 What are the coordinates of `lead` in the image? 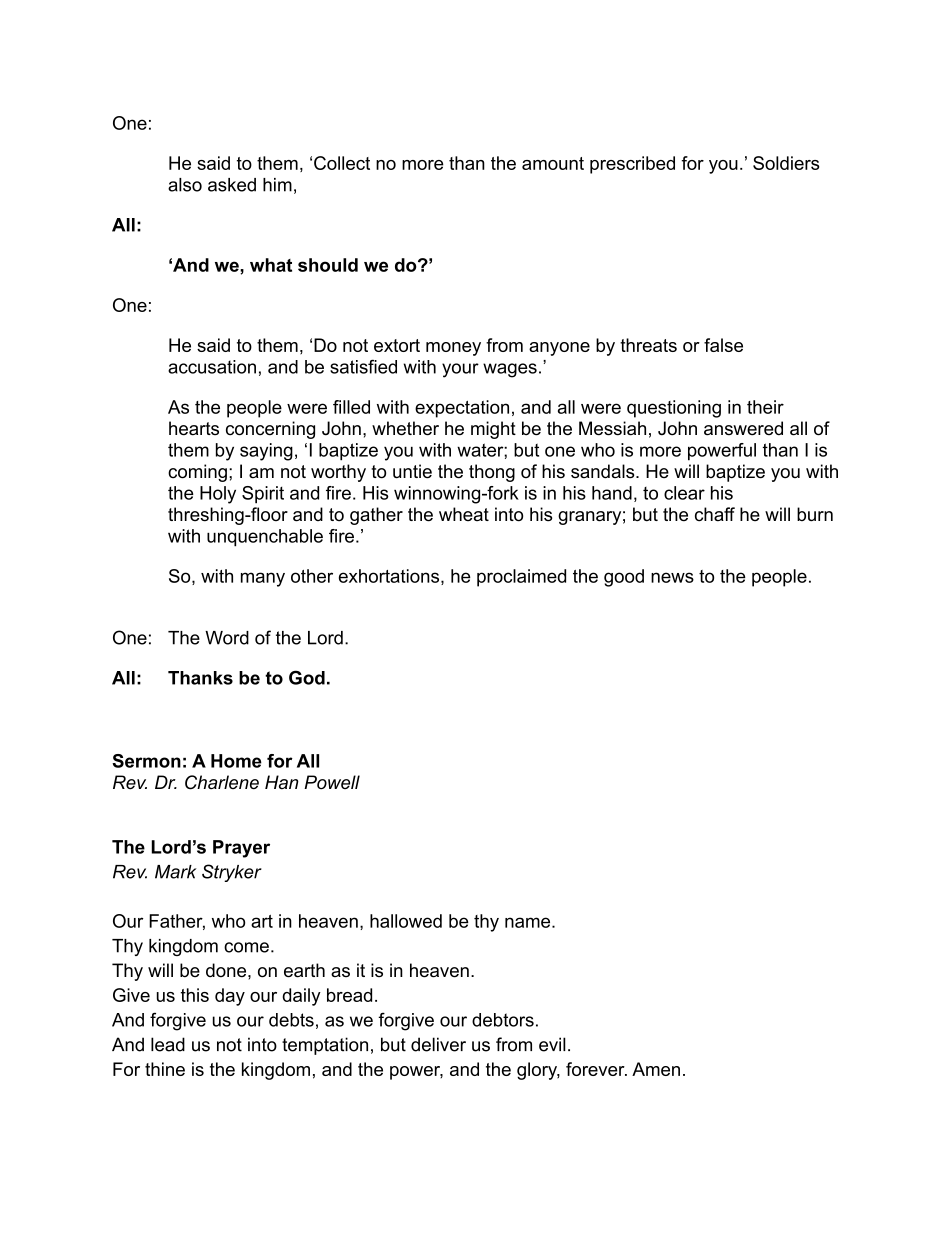 It's located at (168, 1044).
